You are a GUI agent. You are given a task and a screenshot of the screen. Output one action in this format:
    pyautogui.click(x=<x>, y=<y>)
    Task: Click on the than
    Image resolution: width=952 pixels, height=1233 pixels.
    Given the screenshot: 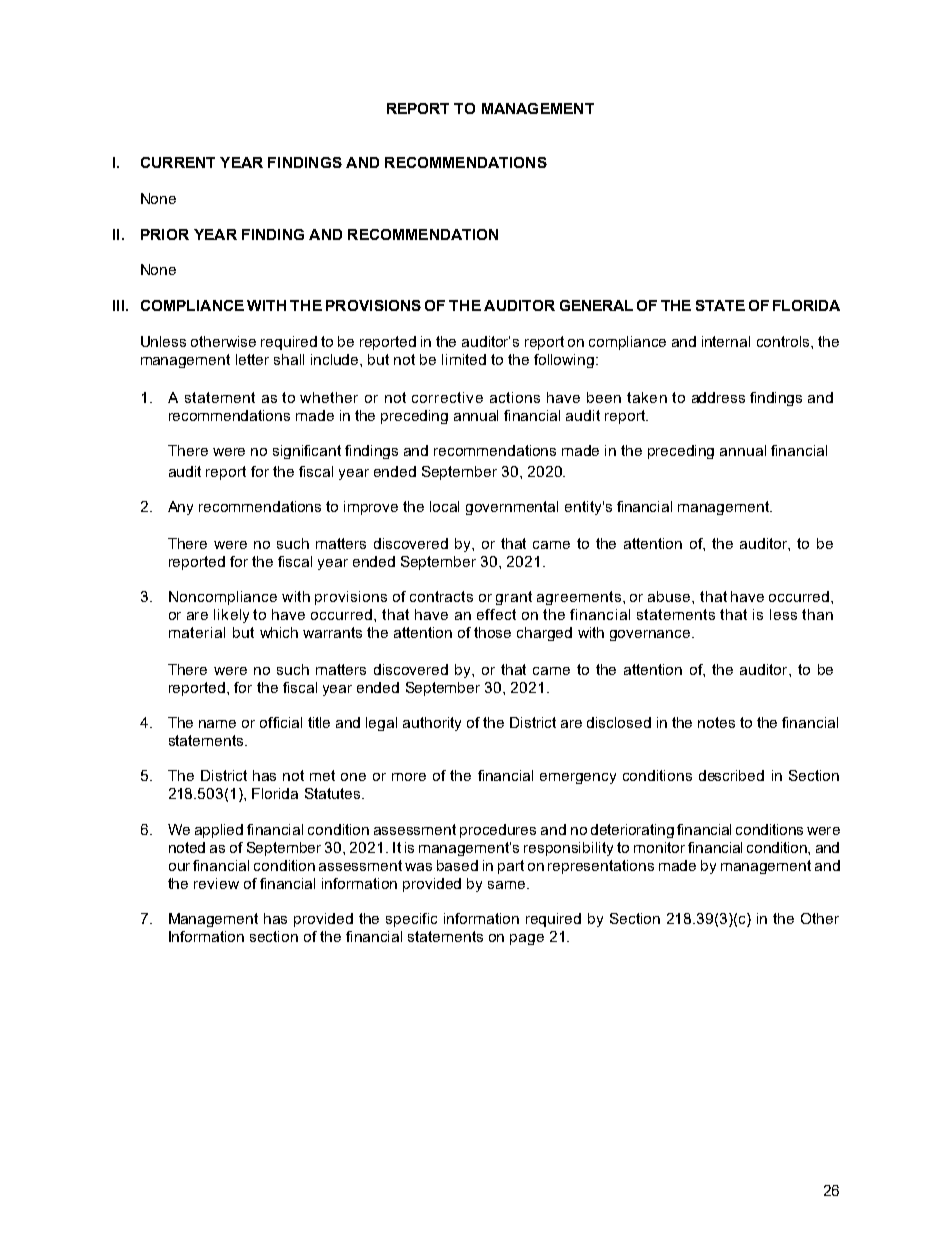 What is the action you would take?
    pyautogui.click(x=817, y=614)
